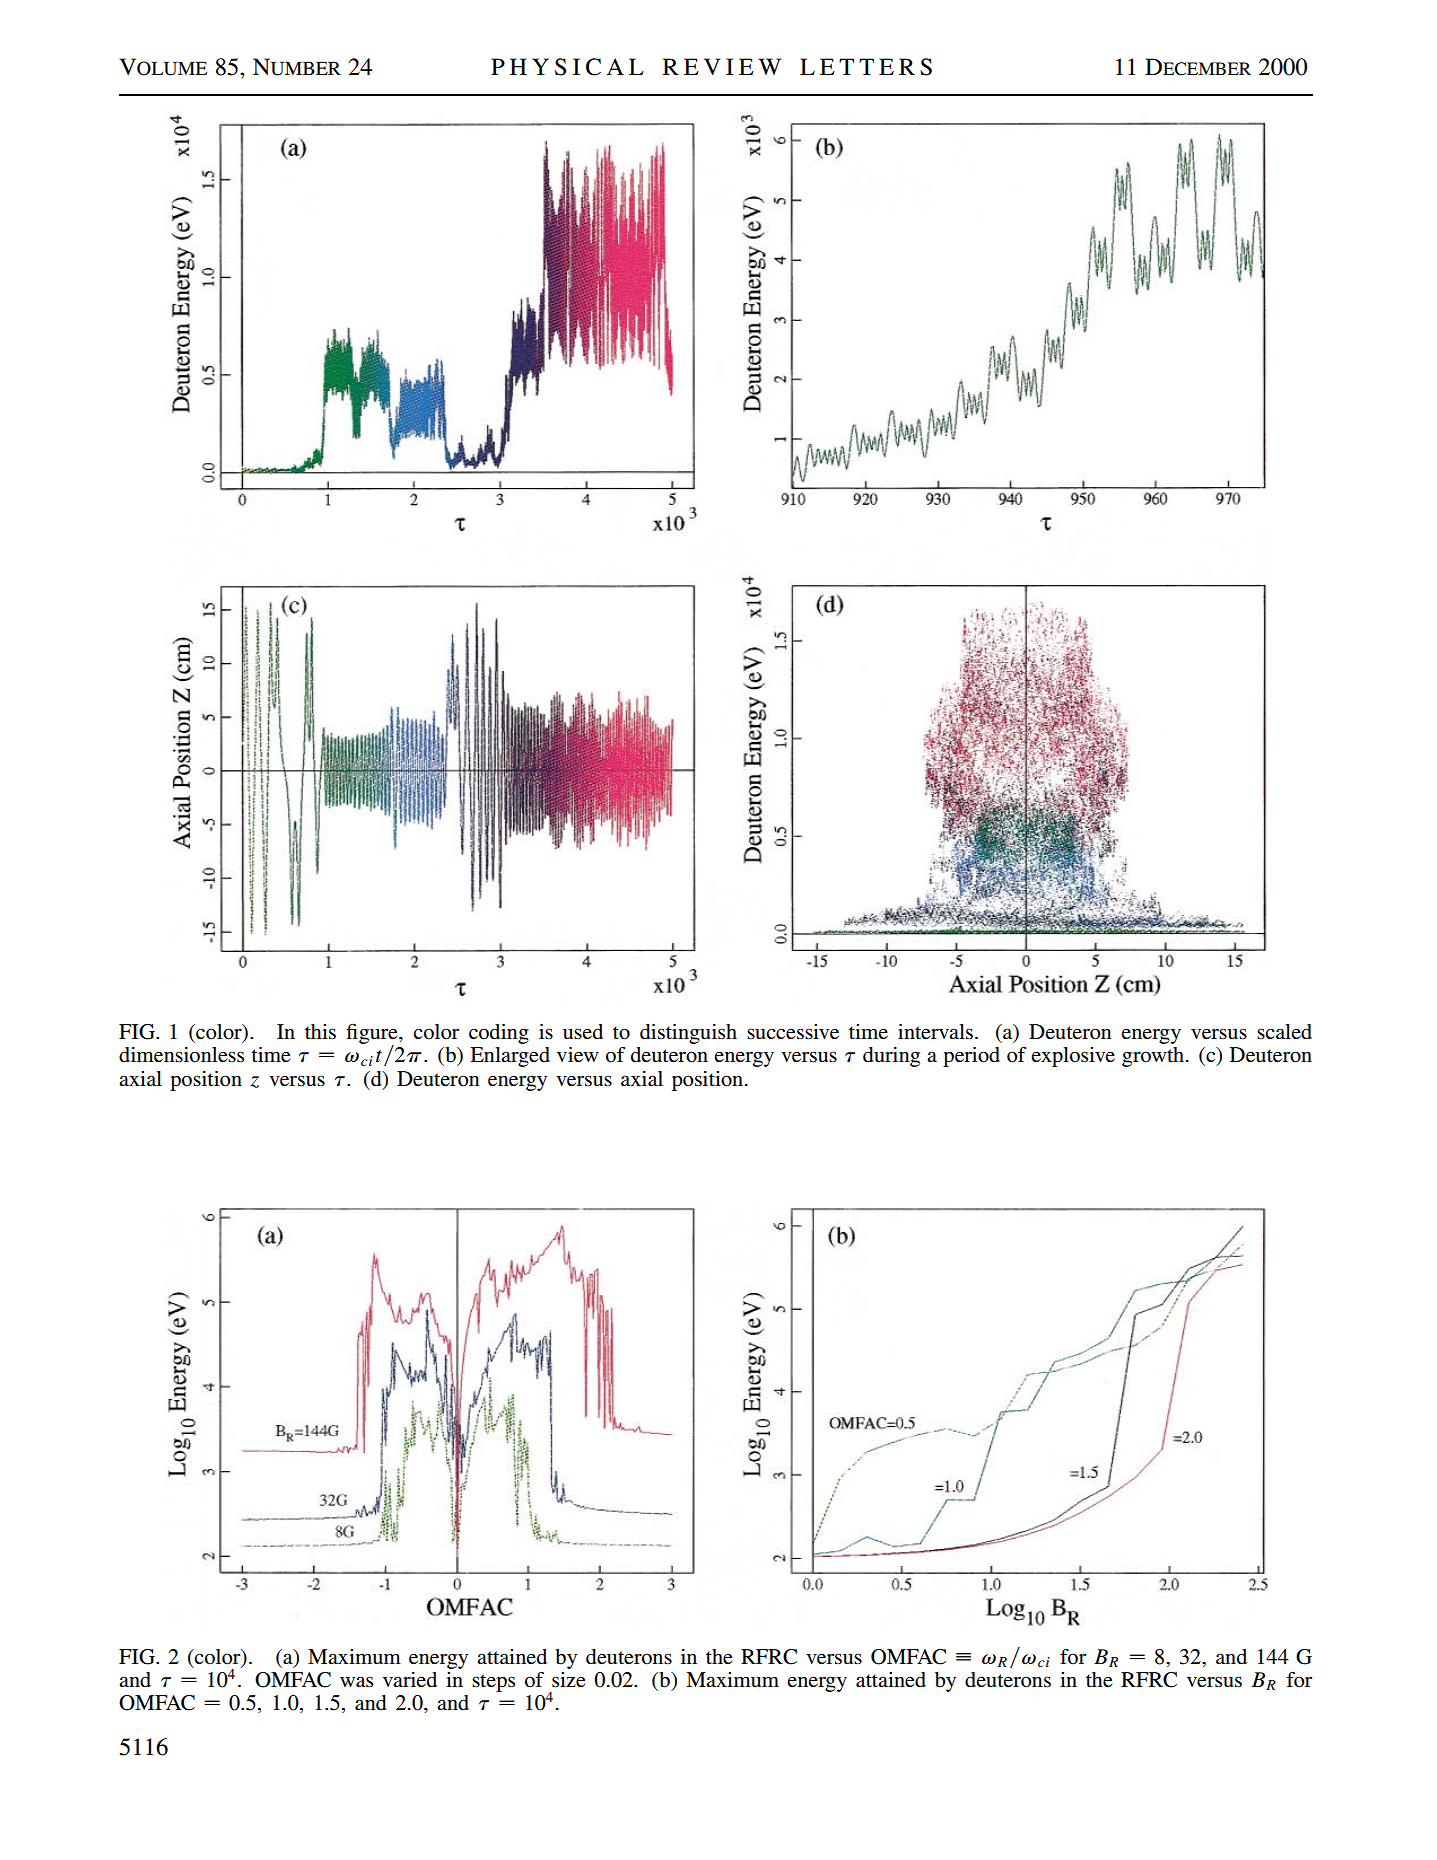 Image resolution: width=1437 pixels, height=1860 pixels. Describe the element at coordinates (181, 1055) in the page. I see `dimensionless` at that location.
